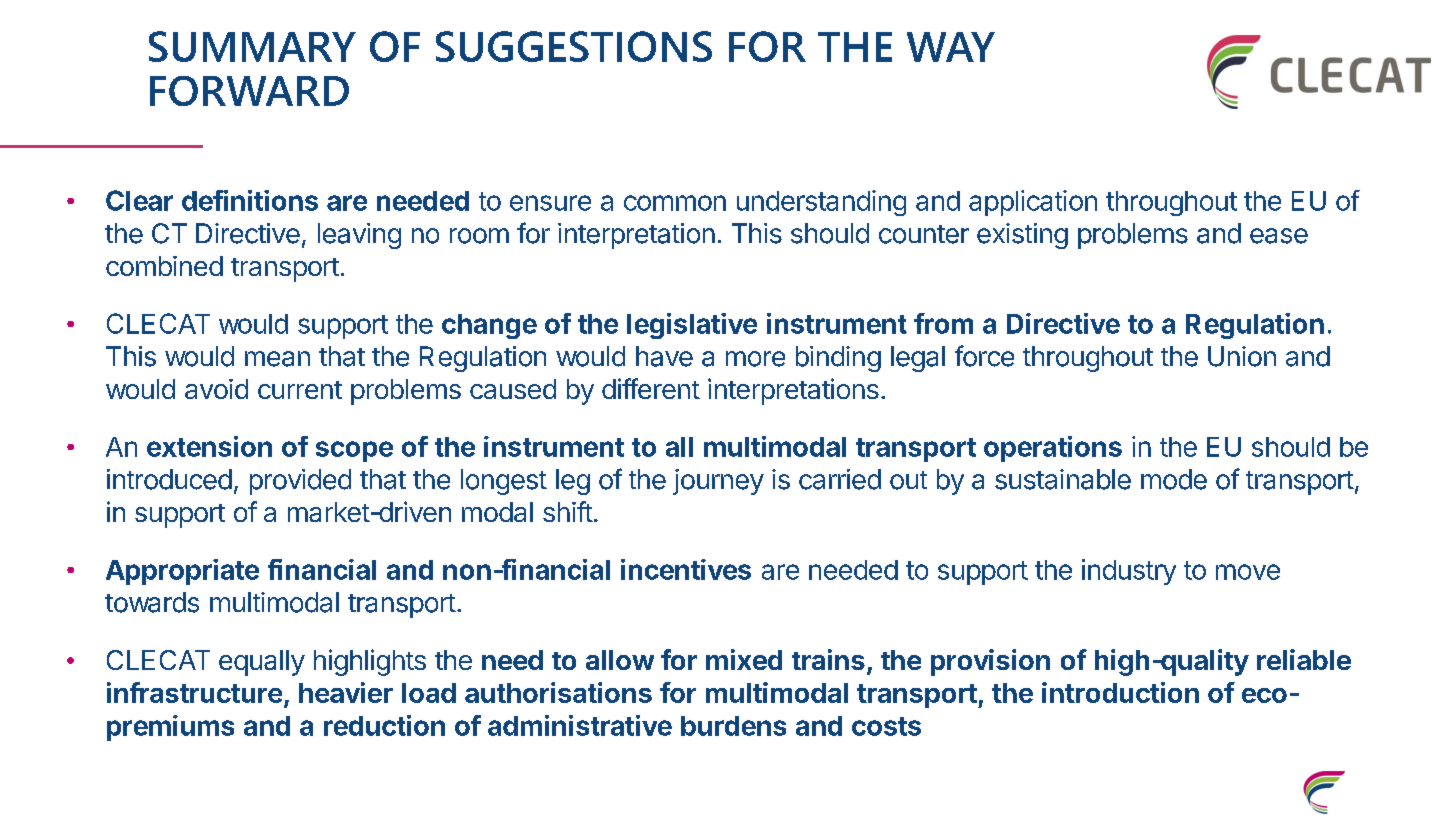 Image resolution: width=1456 pixels, height=819 pixels. What do you see at coordinates (346, 692) in the page?
I see `heavier` at bounding box center [346, 692].
